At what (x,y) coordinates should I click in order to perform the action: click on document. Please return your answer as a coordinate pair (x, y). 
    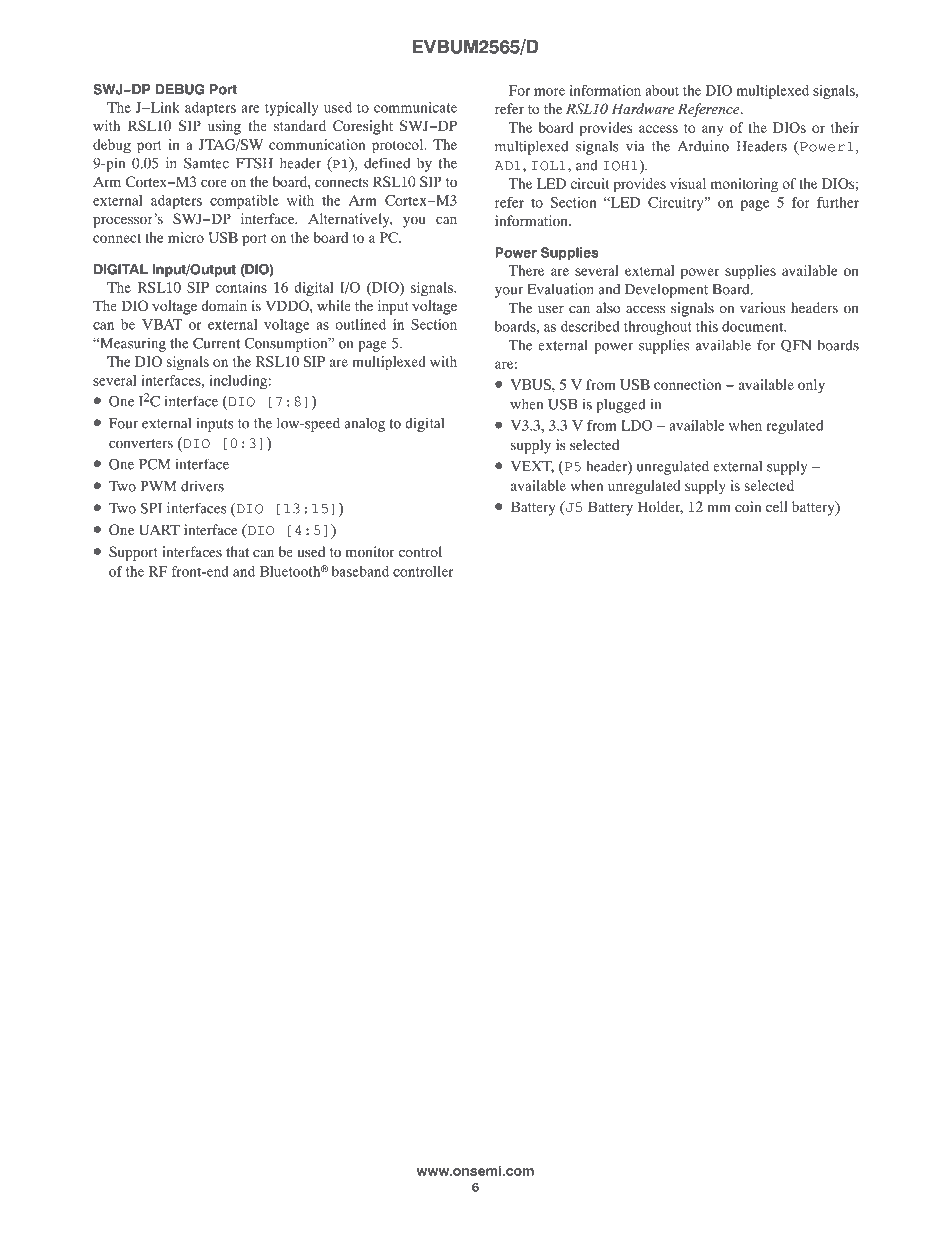
    Looking at the image, I should click on (754, 326).
